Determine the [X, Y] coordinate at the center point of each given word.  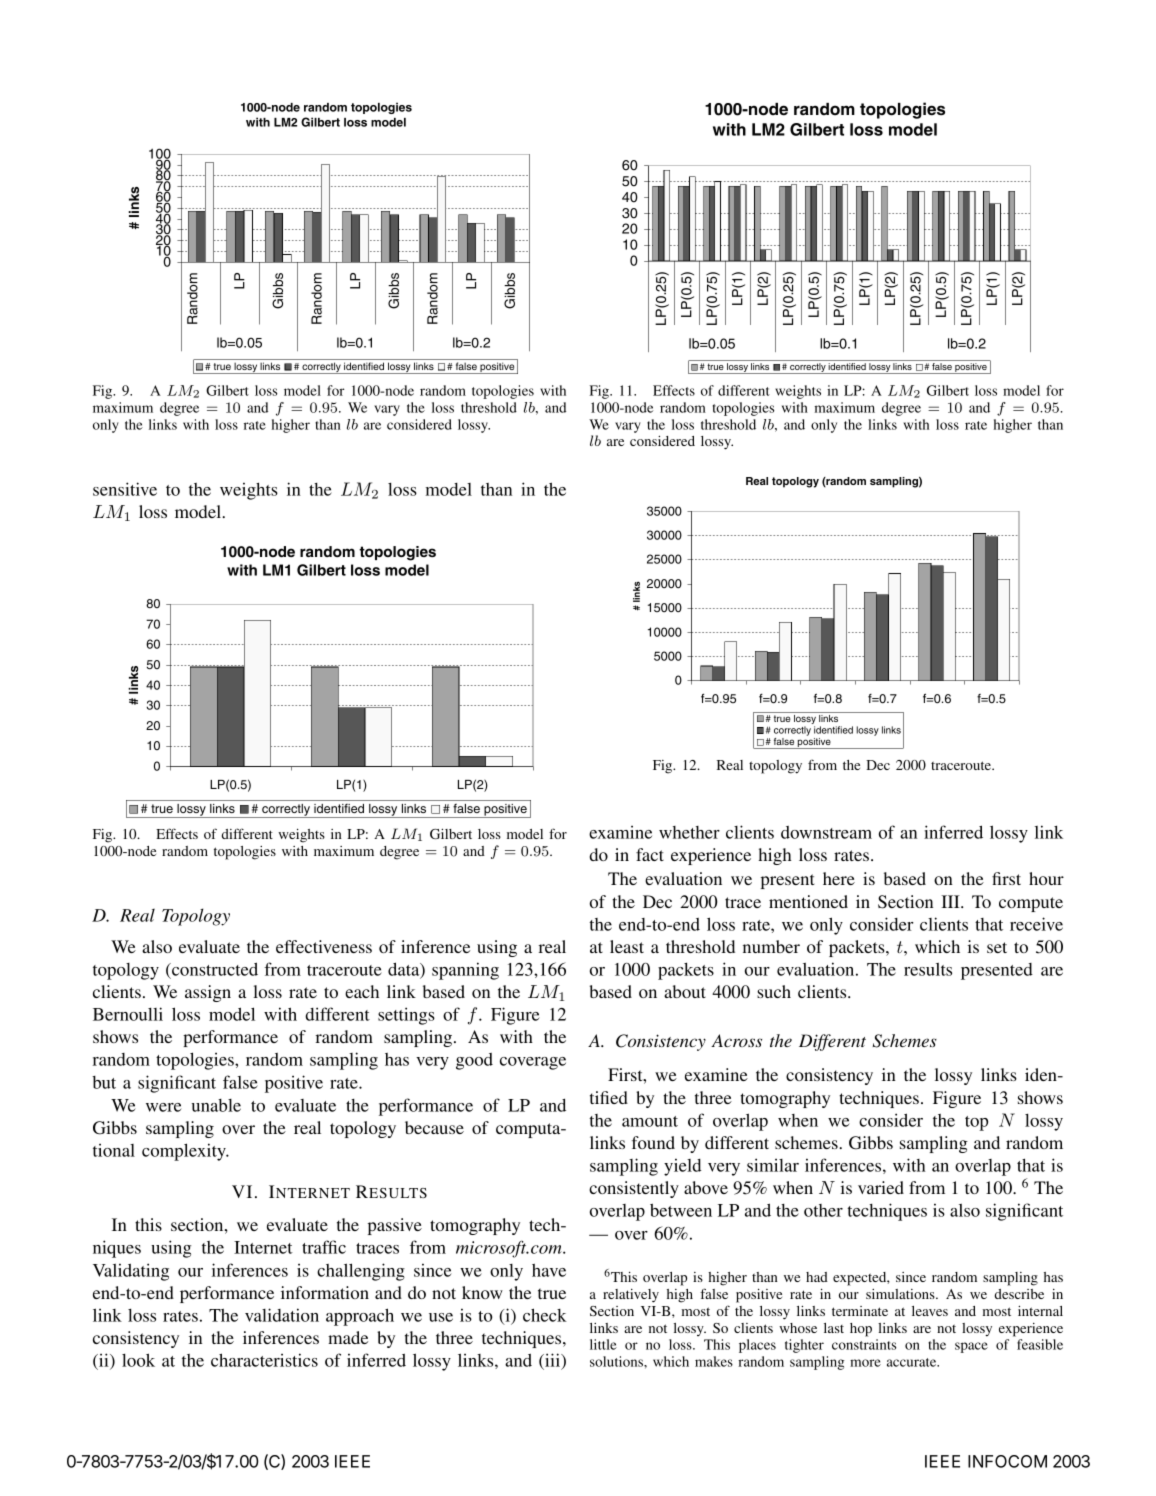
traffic [324, 1247]
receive [1036, 924]
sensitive [125, 489]
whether [689, 832]
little [603, 1344]
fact [650, 854]
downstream [826, 832]
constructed [214, 969]
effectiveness [324, 946]
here [839, 878]
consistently [634, 1189]
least [627, 946]
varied [881, 1187]
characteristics [264, 1360]
